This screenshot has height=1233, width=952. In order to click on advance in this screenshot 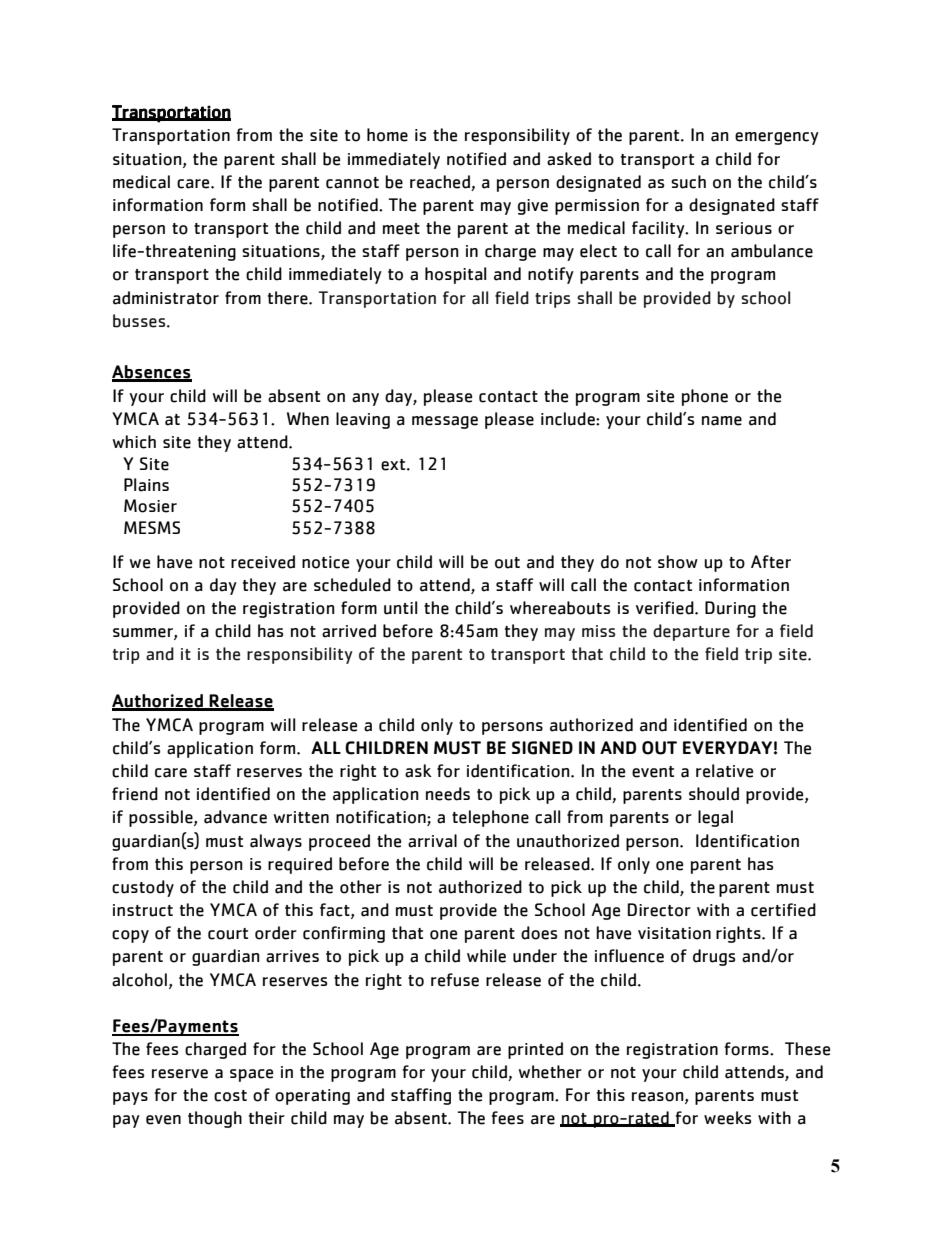, I will do `click(235, 817)`.
